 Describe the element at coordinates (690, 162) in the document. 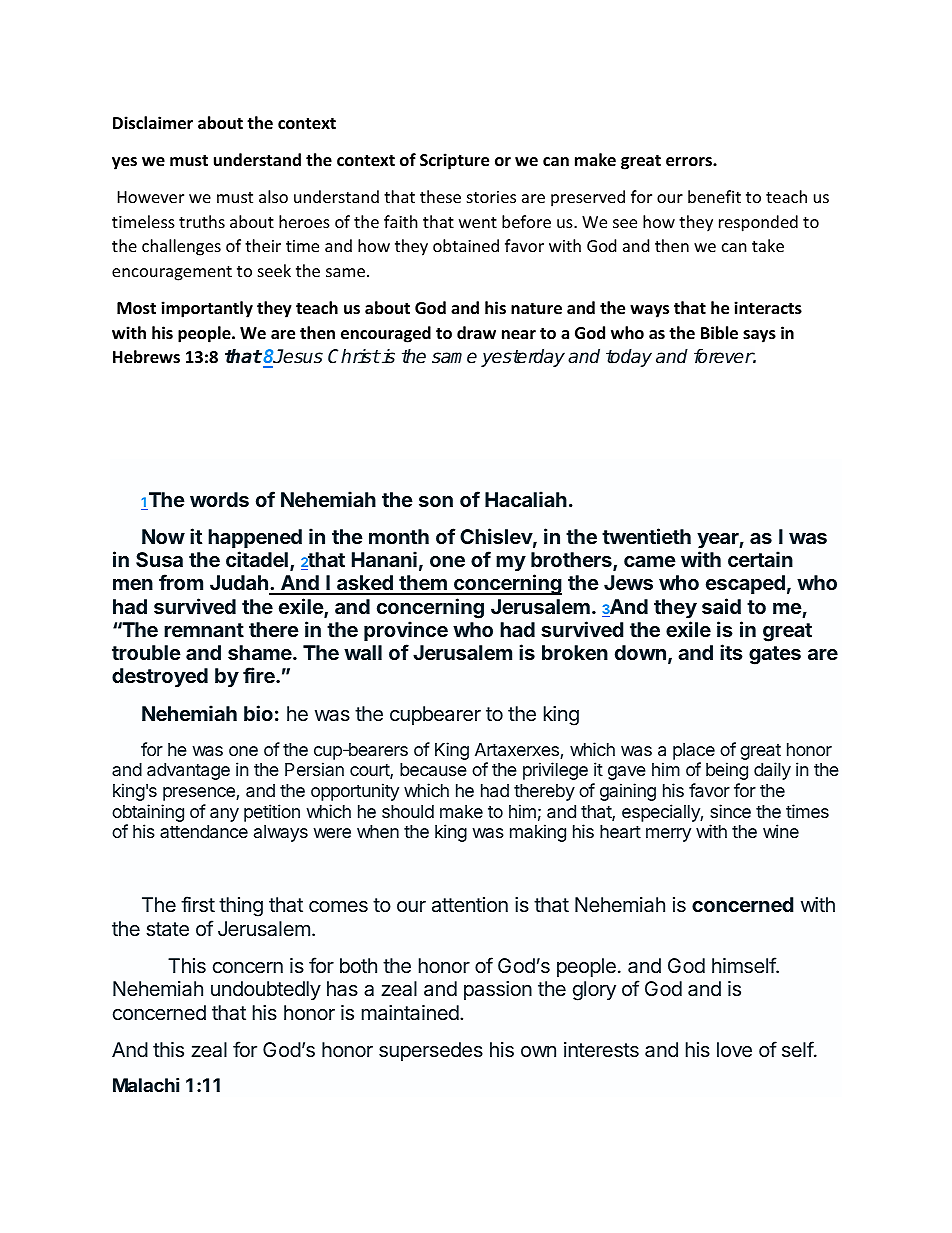

I see `errors` at that location.
